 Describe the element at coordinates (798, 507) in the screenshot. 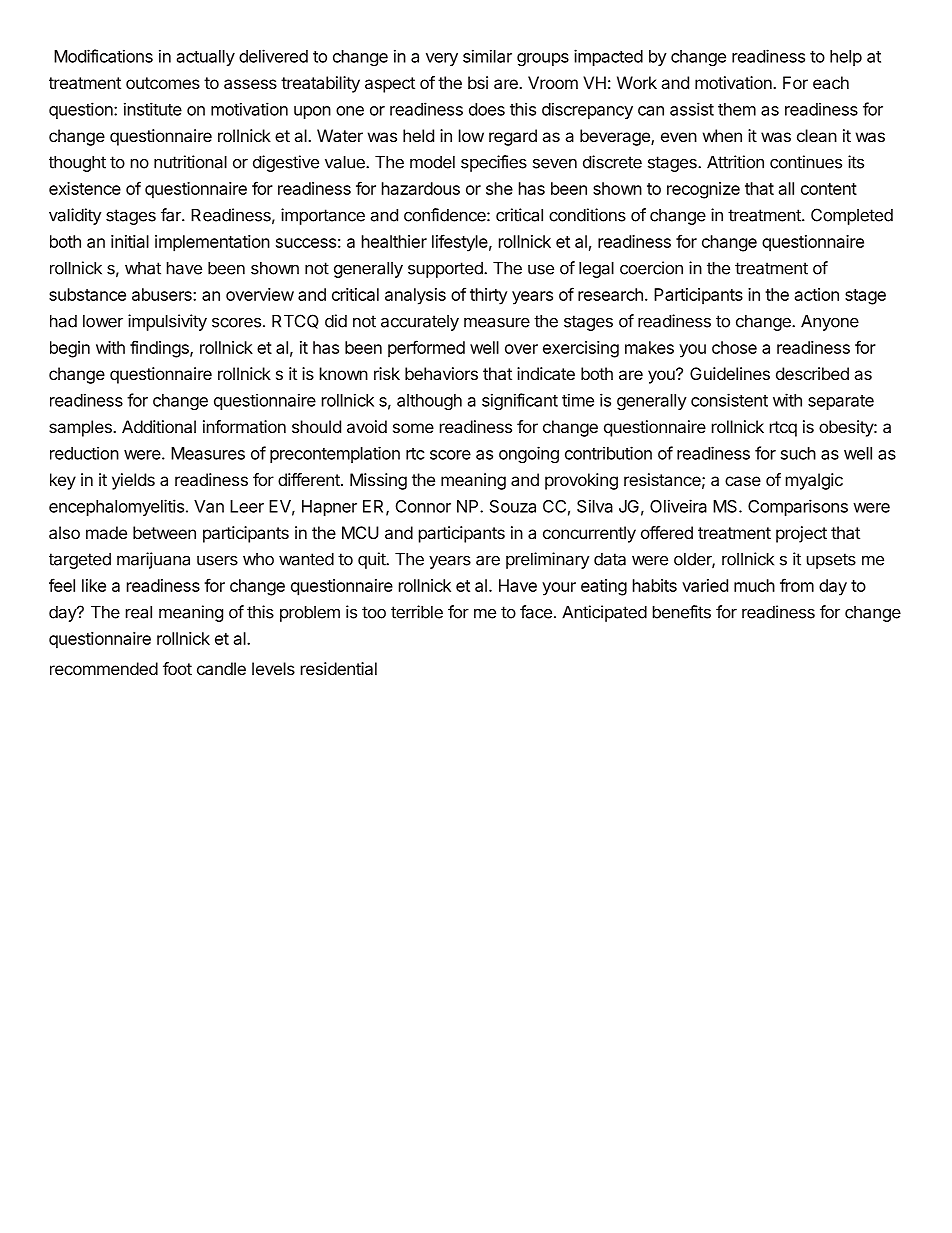

I see `Comparisons` at that location.
